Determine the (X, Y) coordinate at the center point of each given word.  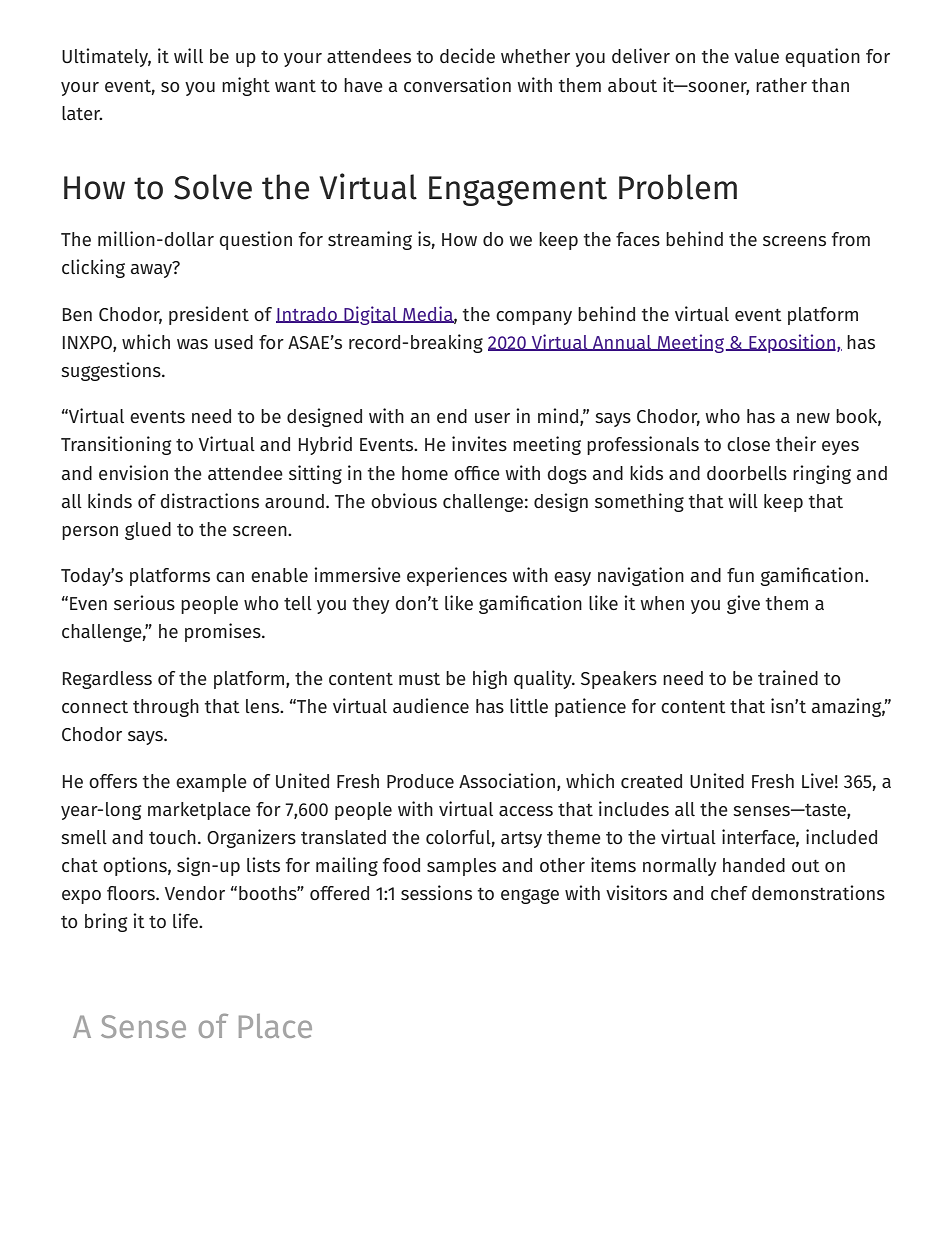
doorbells (747, 473)
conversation (457, 84)
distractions (209, 500)
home (425, 473)
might (246, 86)
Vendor (195, 893)
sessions (436, 892)
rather (781, 85)
